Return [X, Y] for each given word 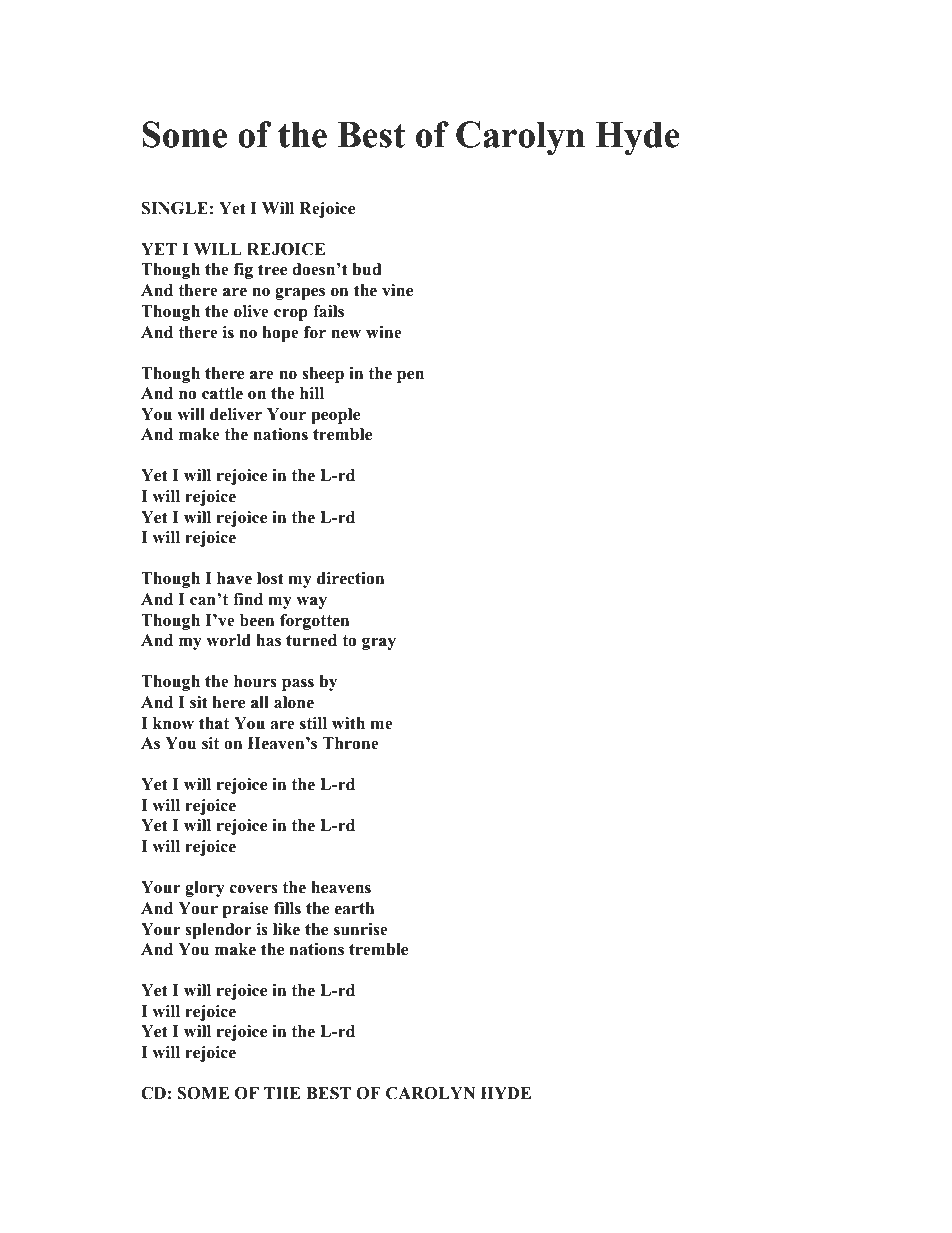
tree [272, 270]
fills [287, 908]
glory [205, 889]
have [234, 578]
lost [270, 578]
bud [366, 269]
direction [350, 578]
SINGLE [175, 208]
